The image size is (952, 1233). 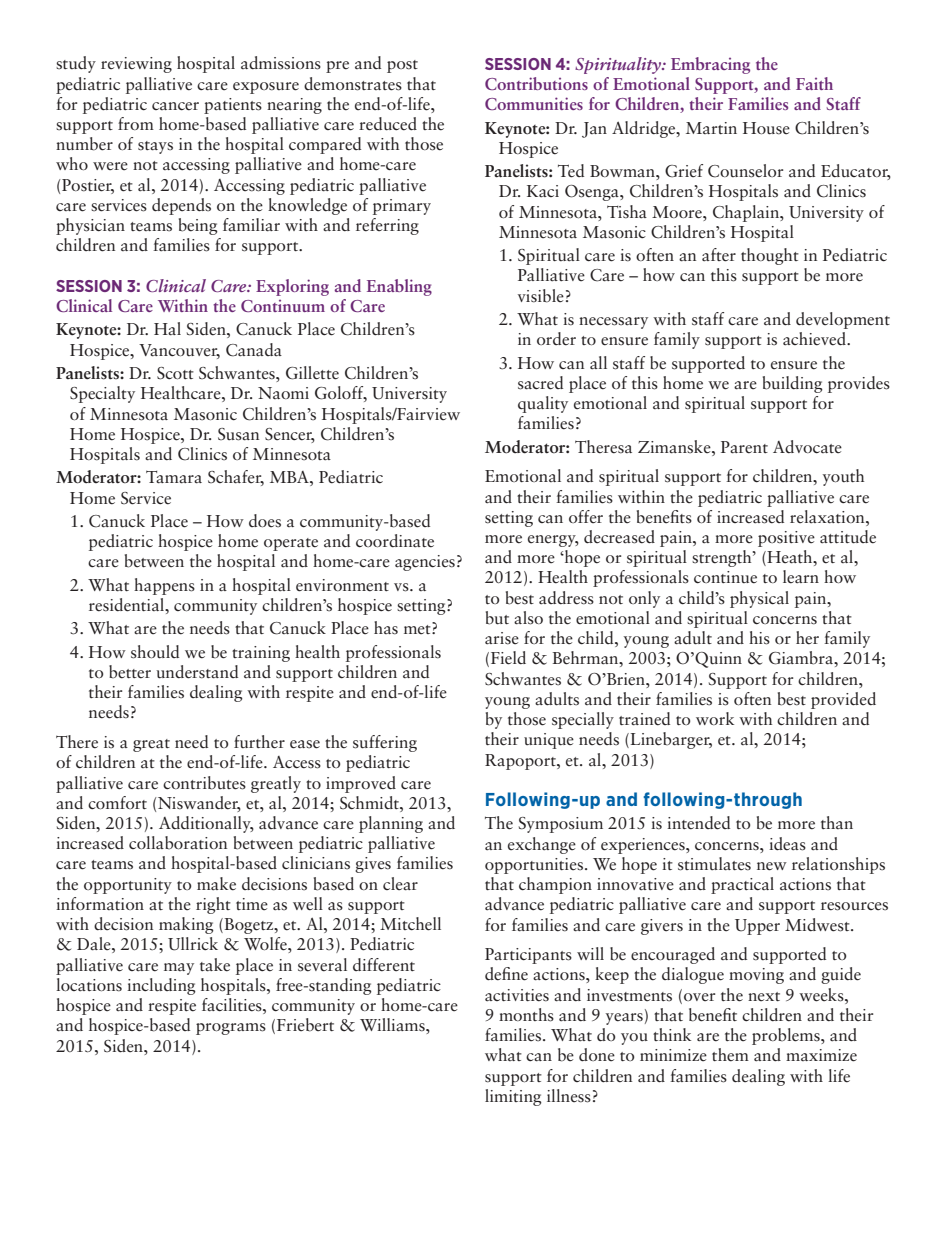 I want to click on Parent, so click(x=744, y=447).
